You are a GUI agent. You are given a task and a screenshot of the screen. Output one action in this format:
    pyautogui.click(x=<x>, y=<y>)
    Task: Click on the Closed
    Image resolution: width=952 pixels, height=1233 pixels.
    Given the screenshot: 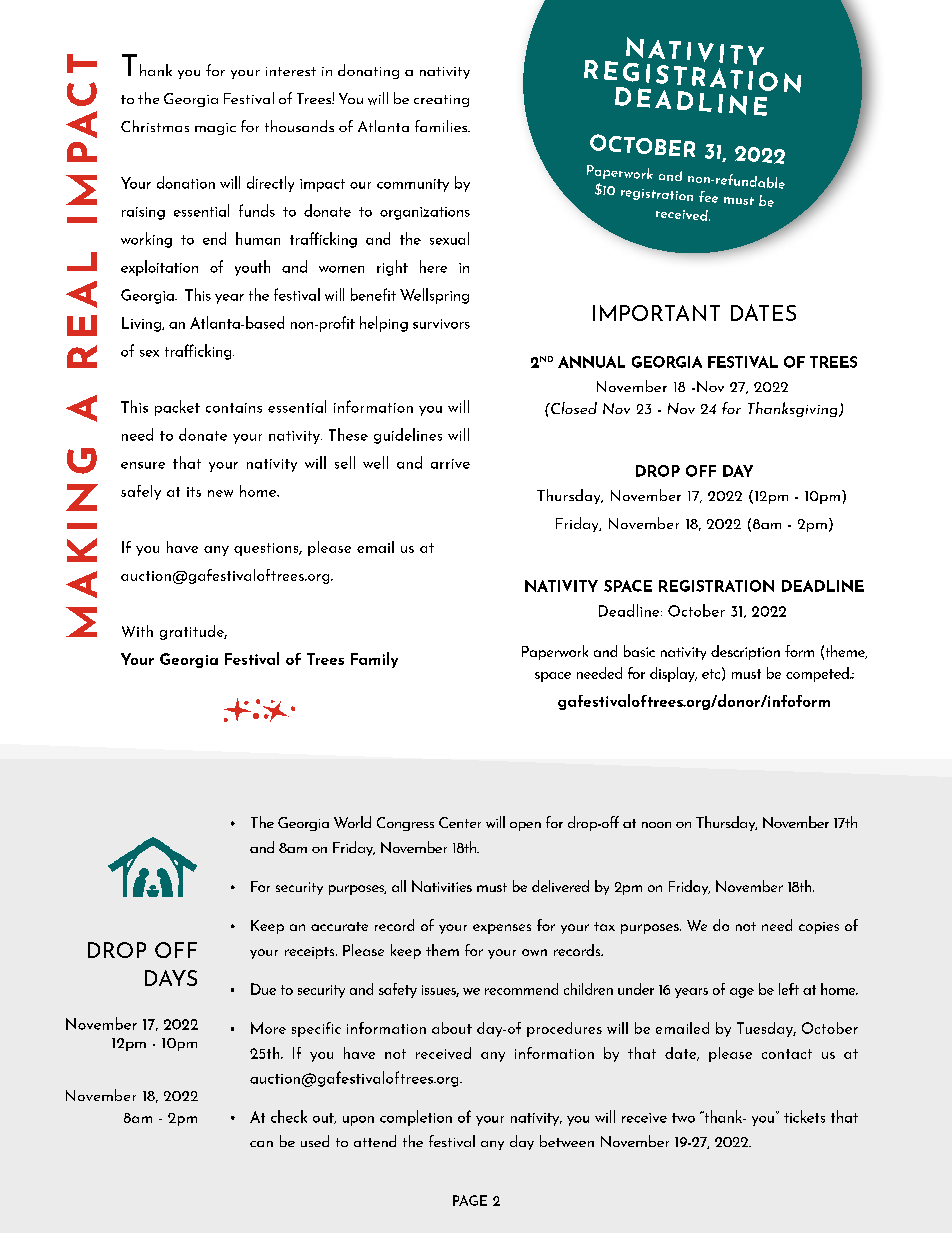 What is the action you would take?
    pyautogui.click(x=573, y=408)
